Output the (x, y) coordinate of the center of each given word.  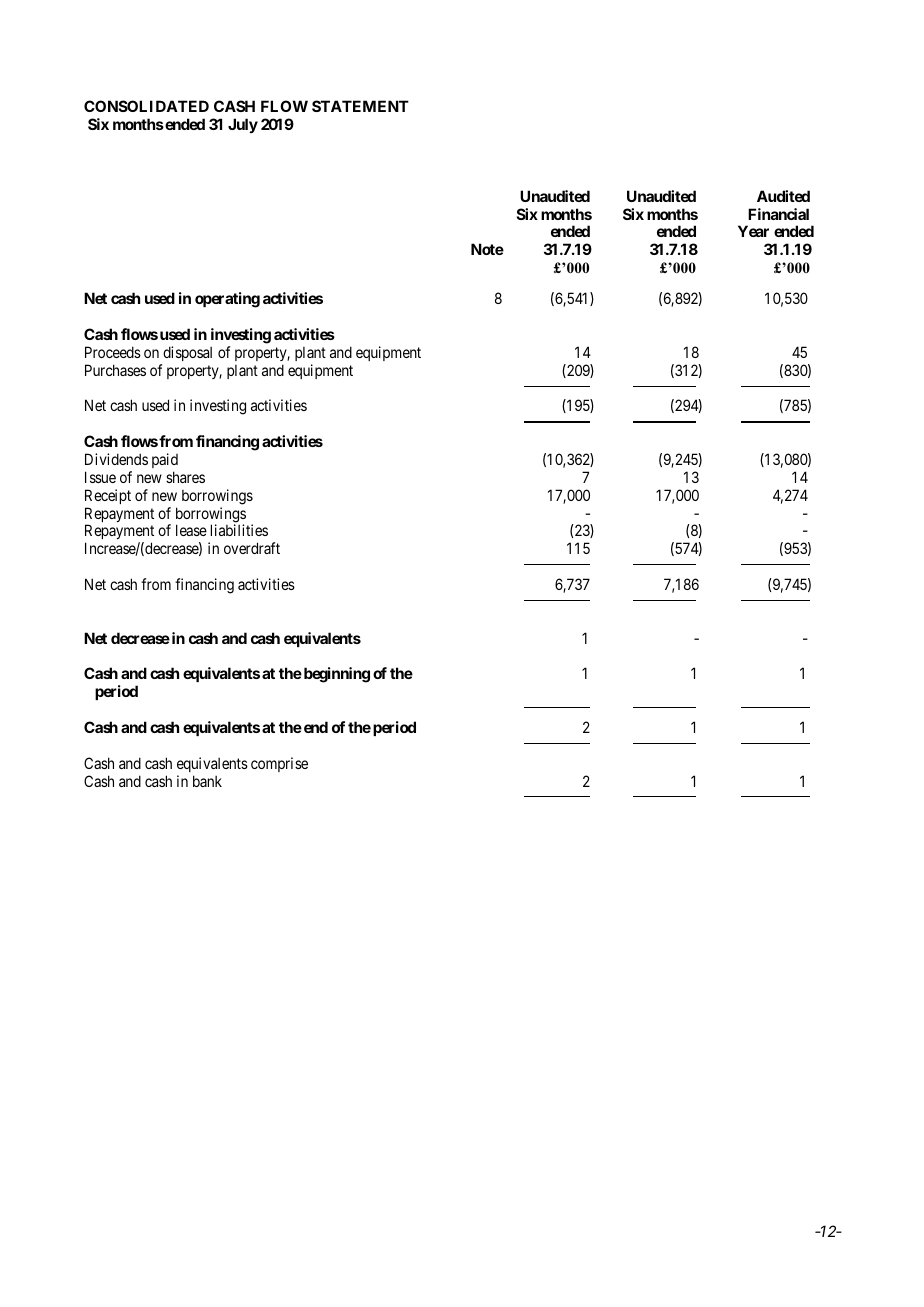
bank (207, 781)
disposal (187, 353)
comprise (279, 764)
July (243, 125)
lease (191, 530)
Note (487, 249)
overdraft (252, 548)
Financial (778, 214)
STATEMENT (360, 106)
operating (227, 300)
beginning (335, 675)
